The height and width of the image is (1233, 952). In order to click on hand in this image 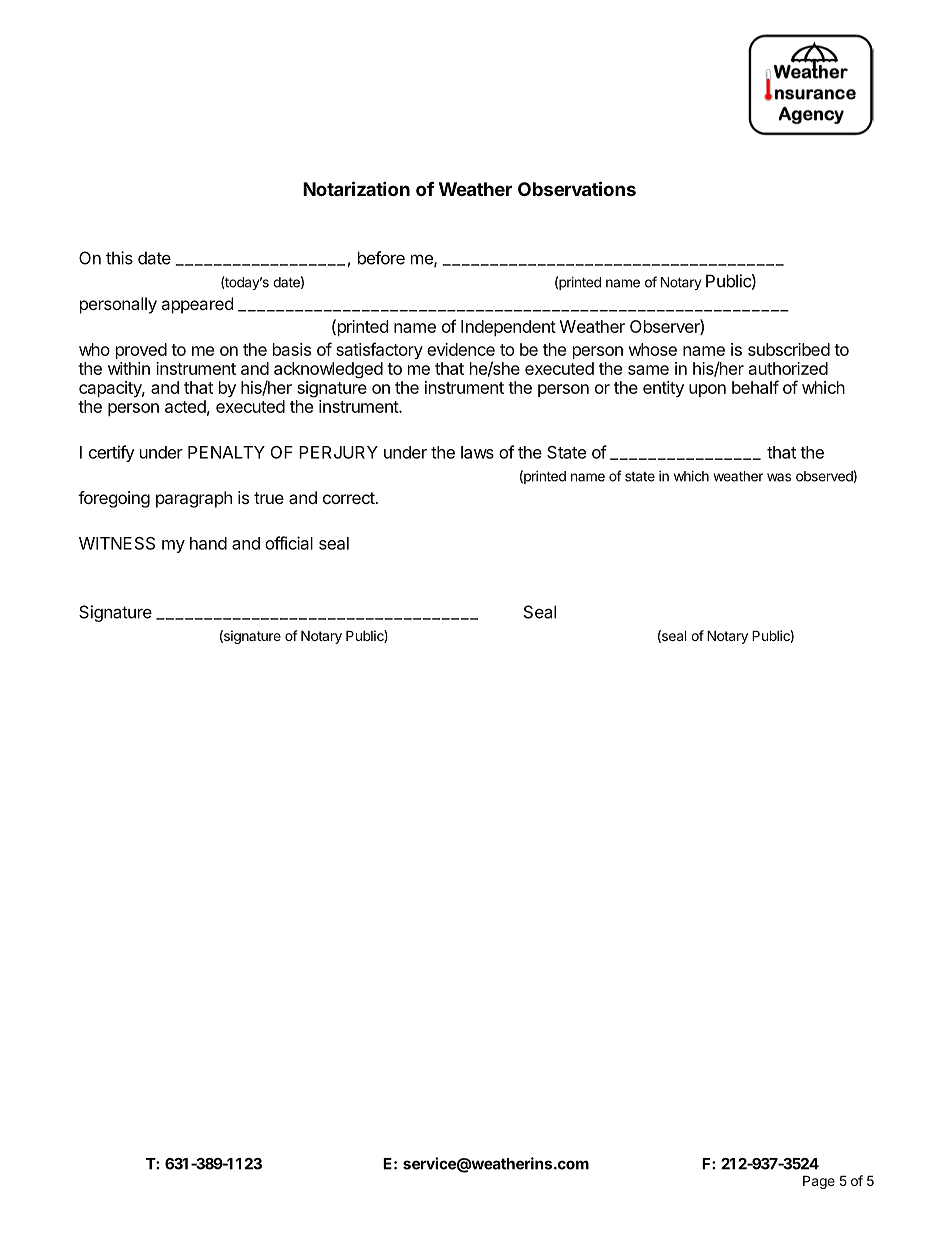, I will do `click(208, 543)`.
